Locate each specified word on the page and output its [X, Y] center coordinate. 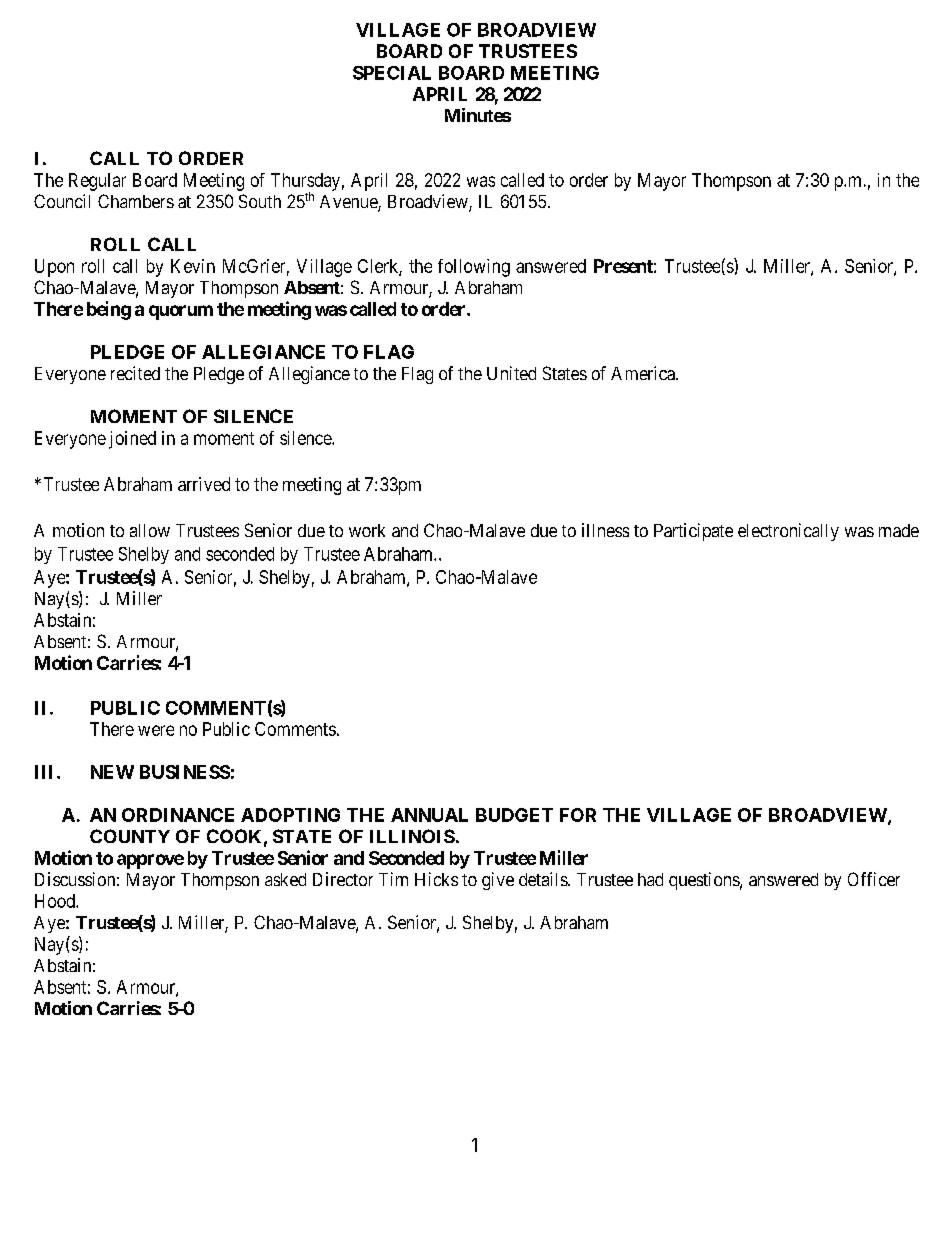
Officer [874, 879]
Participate [693, 532]
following [474, 268]
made [899, 530]
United [511, 373]
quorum [181, 312]
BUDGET [514, 815]
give [498, 881]
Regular [97, 182]
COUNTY [130, 836]
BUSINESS [185, 772]
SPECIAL [392, 73]
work [367, 530]
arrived [204, 484]
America [644, 373]
